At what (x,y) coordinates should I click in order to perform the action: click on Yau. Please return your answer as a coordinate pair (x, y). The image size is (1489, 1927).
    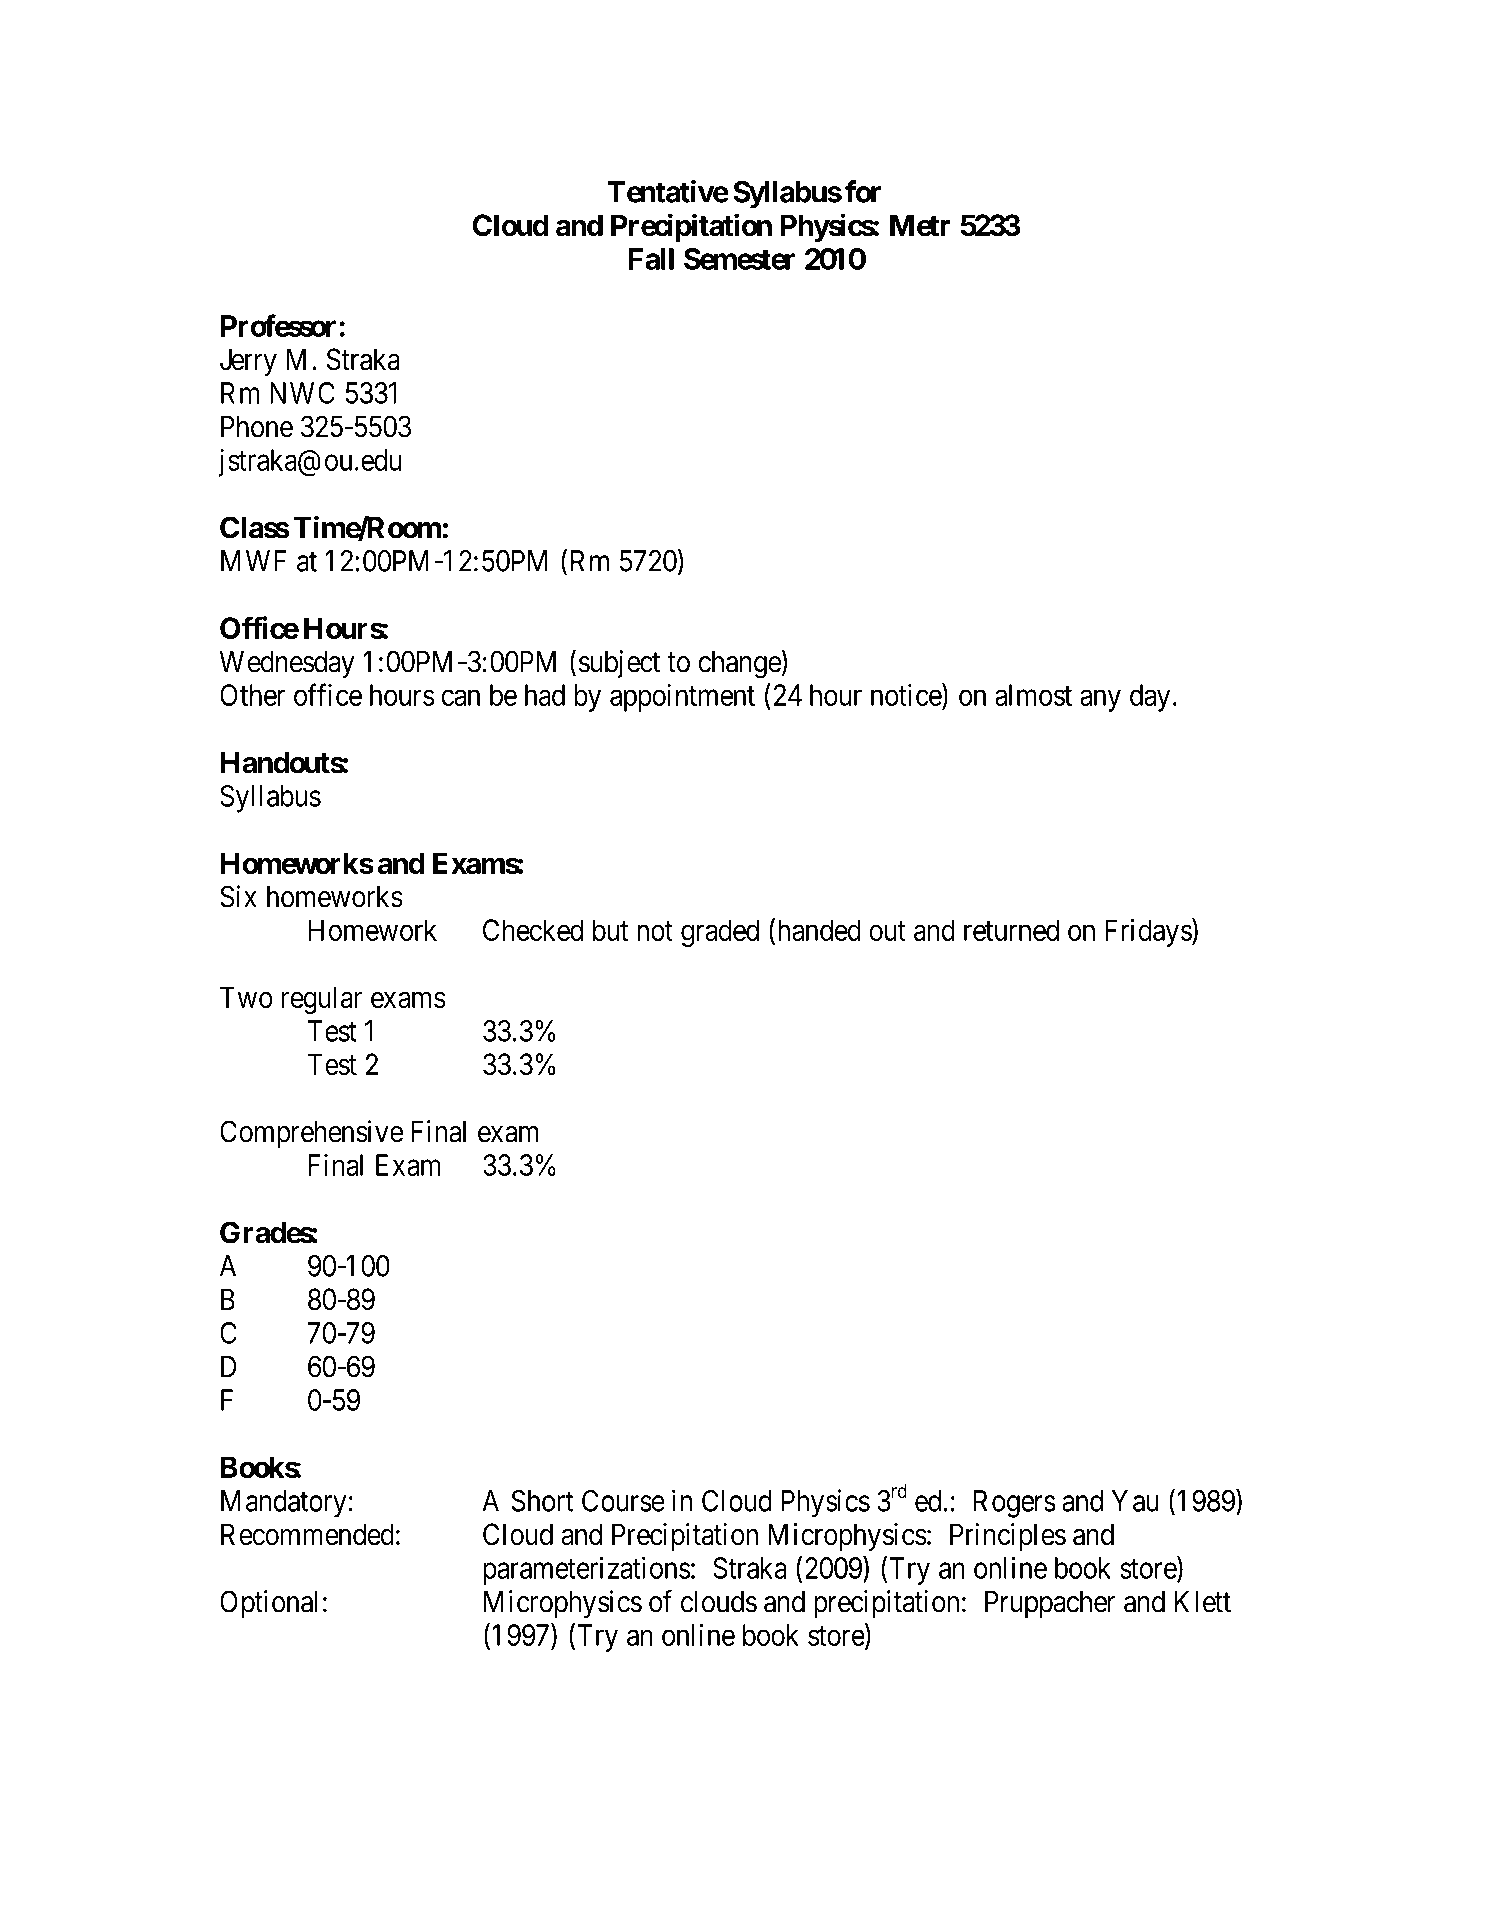
    Looking at the image, I should click on (1135, 1501).
